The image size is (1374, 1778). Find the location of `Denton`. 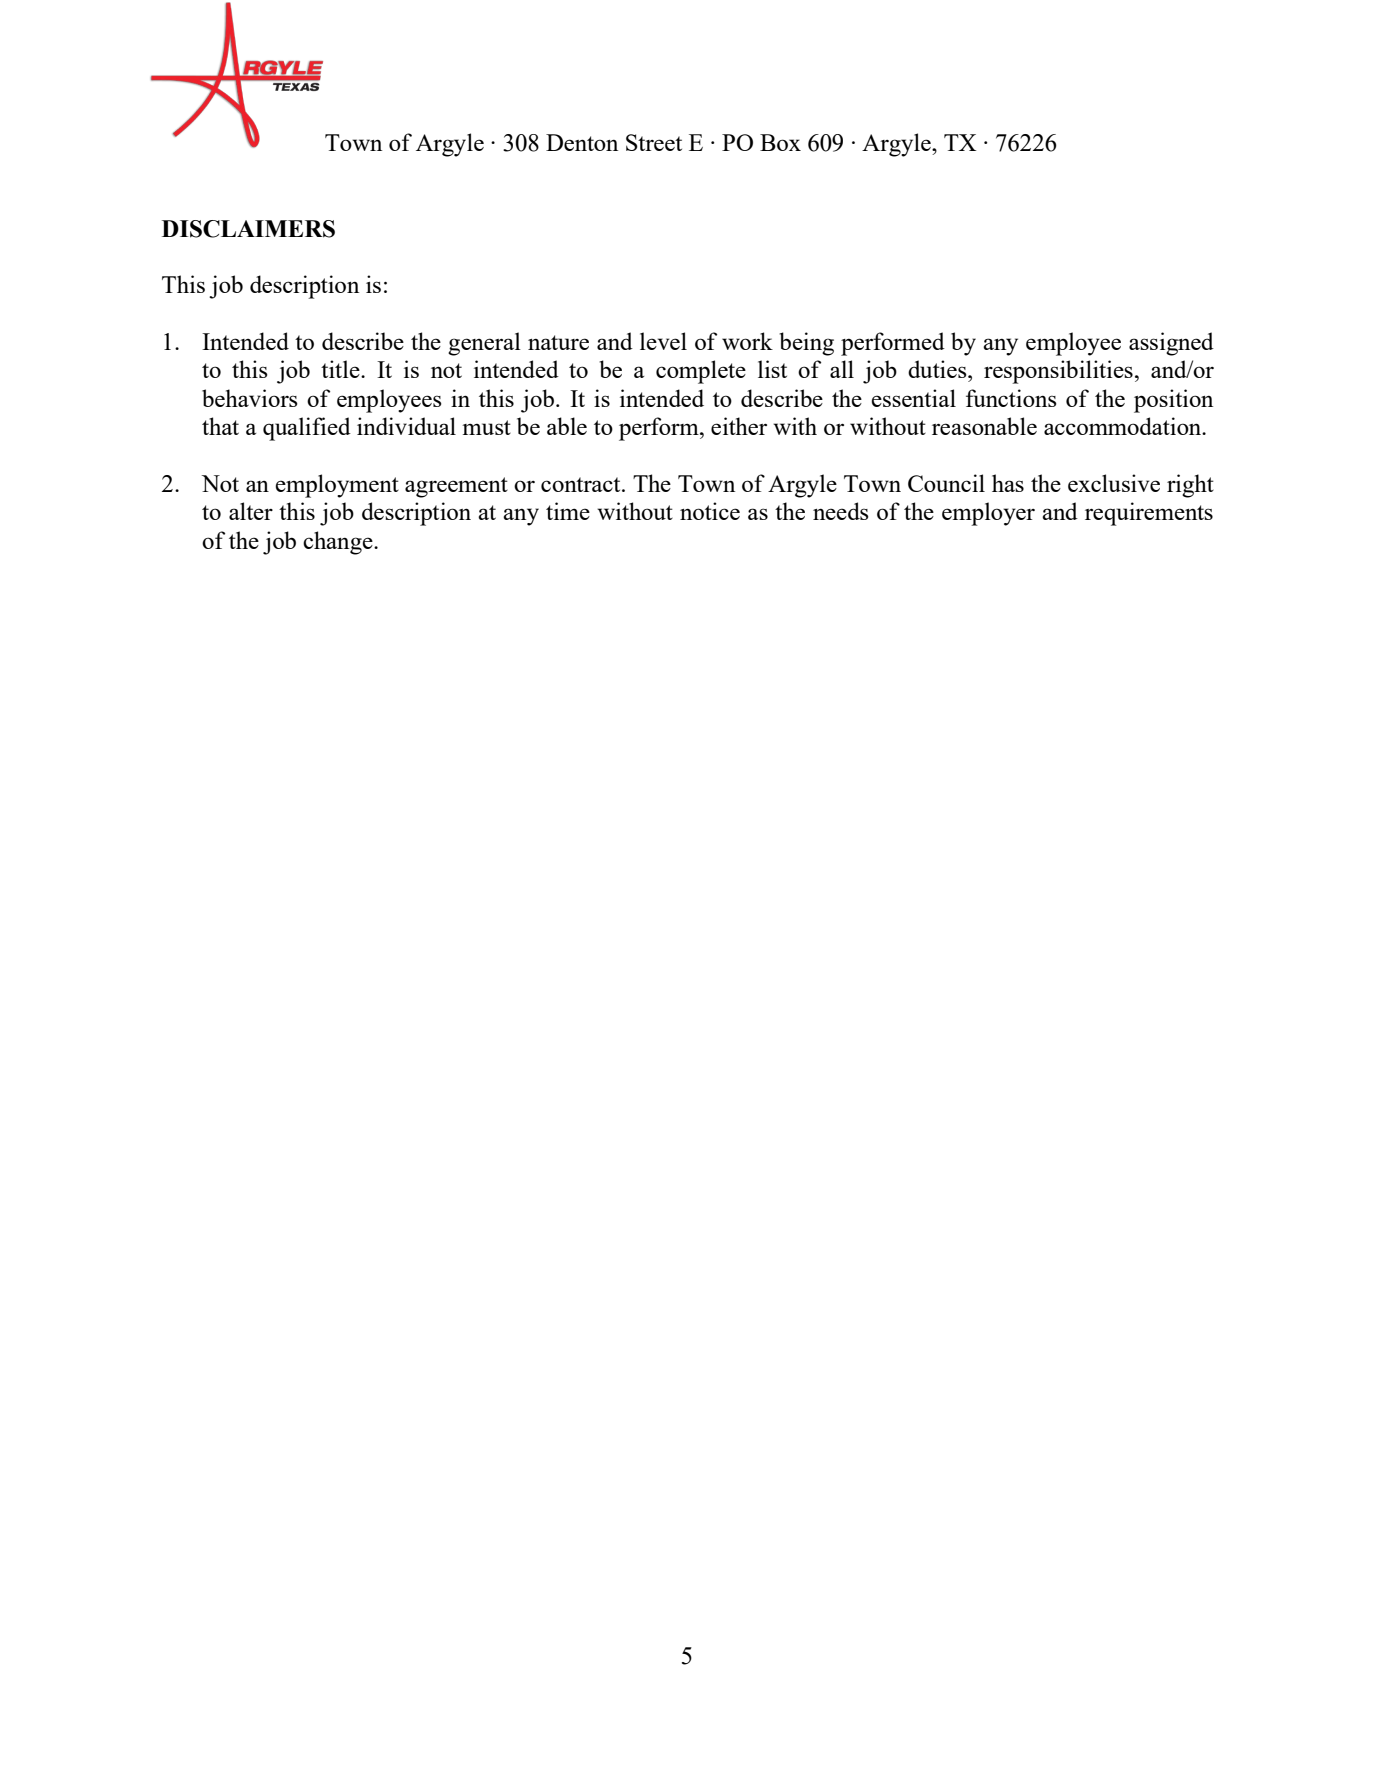

Denton is located at coordinates (582, 142).
